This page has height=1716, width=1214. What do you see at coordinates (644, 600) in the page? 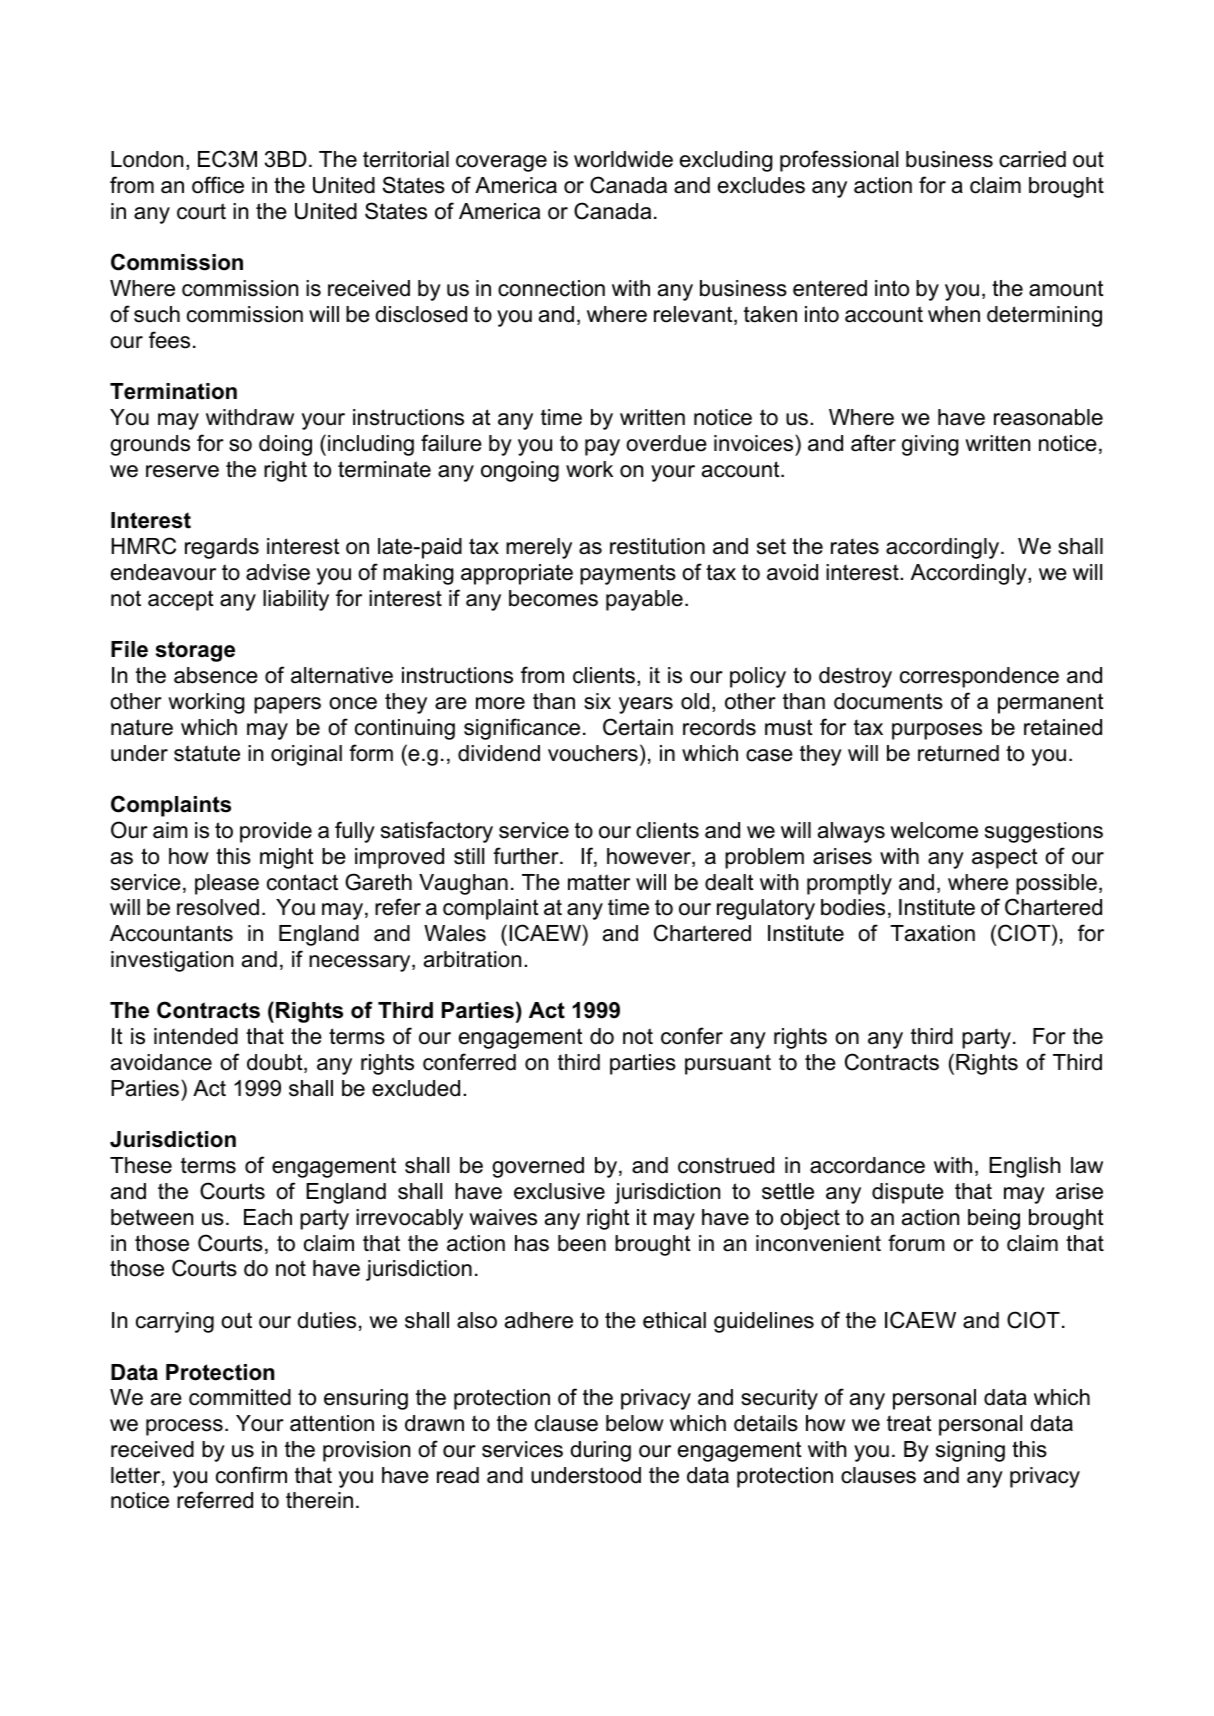
I see `payable` at bounding box center [644, 600].
